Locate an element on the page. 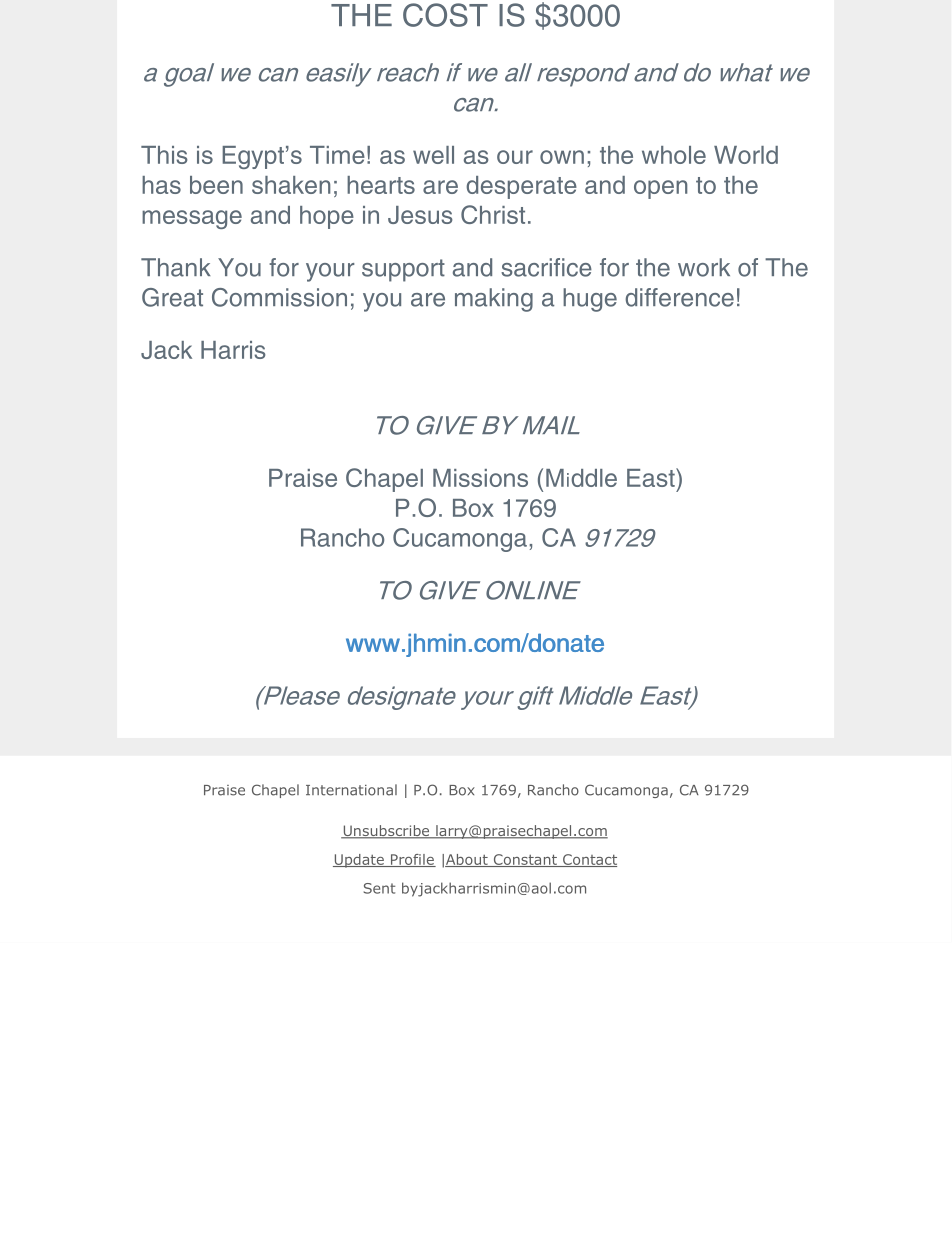  Update is located at coordinates (359, 861).
